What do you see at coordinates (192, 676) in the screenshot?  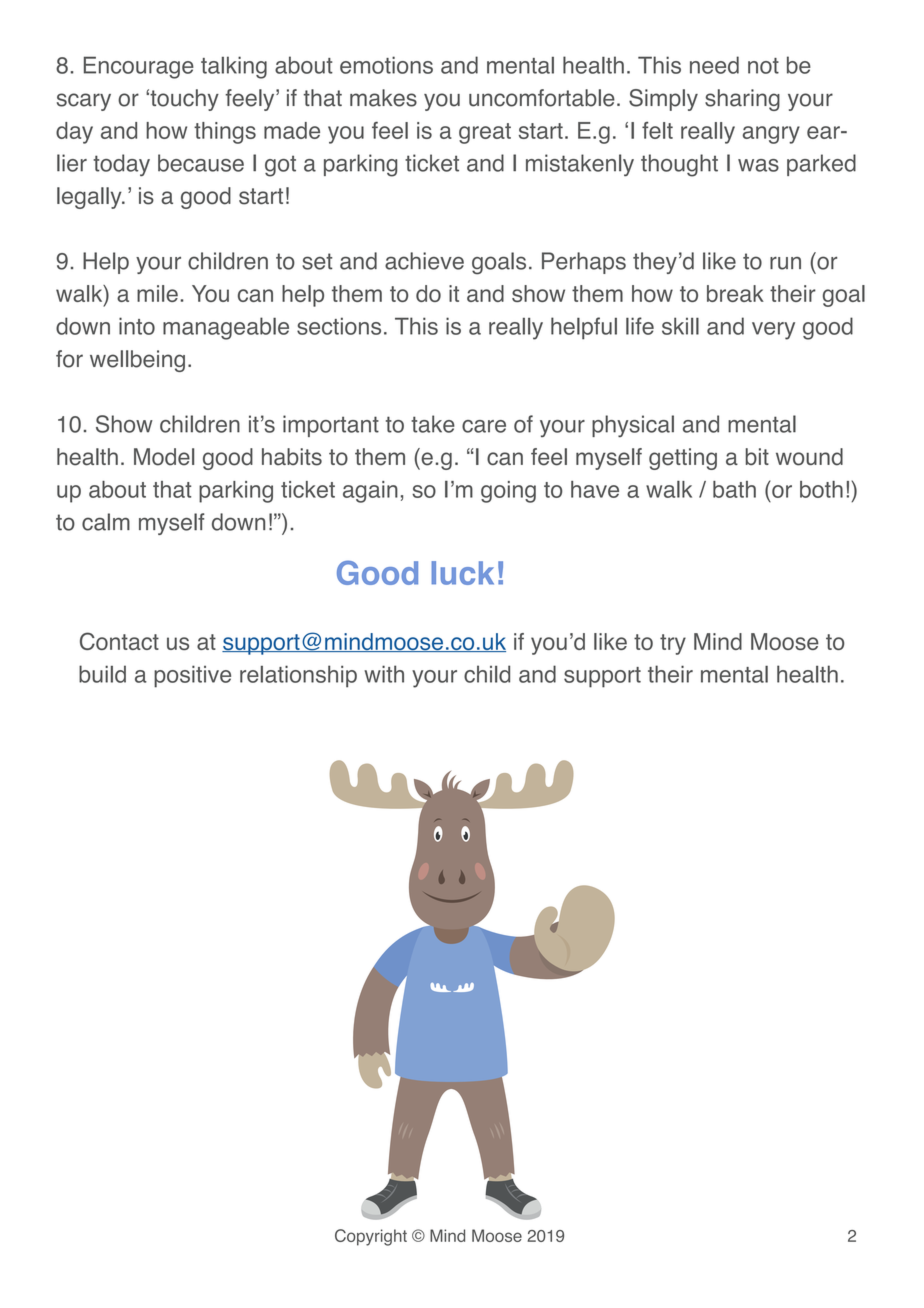 I see `positive` at bounding box center [192, 676].
